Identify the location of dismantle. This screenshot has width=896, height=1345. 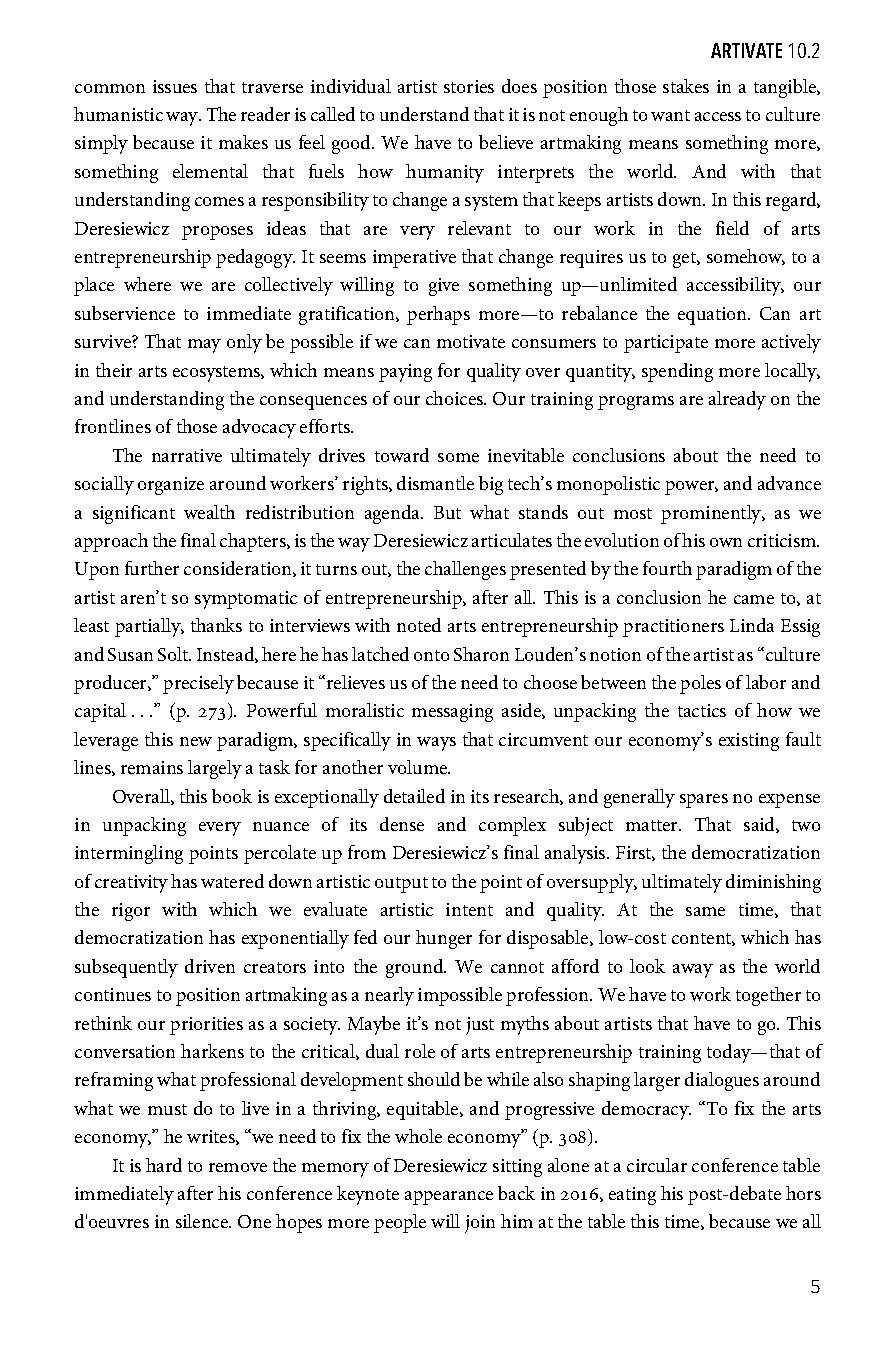
(435, 483).
